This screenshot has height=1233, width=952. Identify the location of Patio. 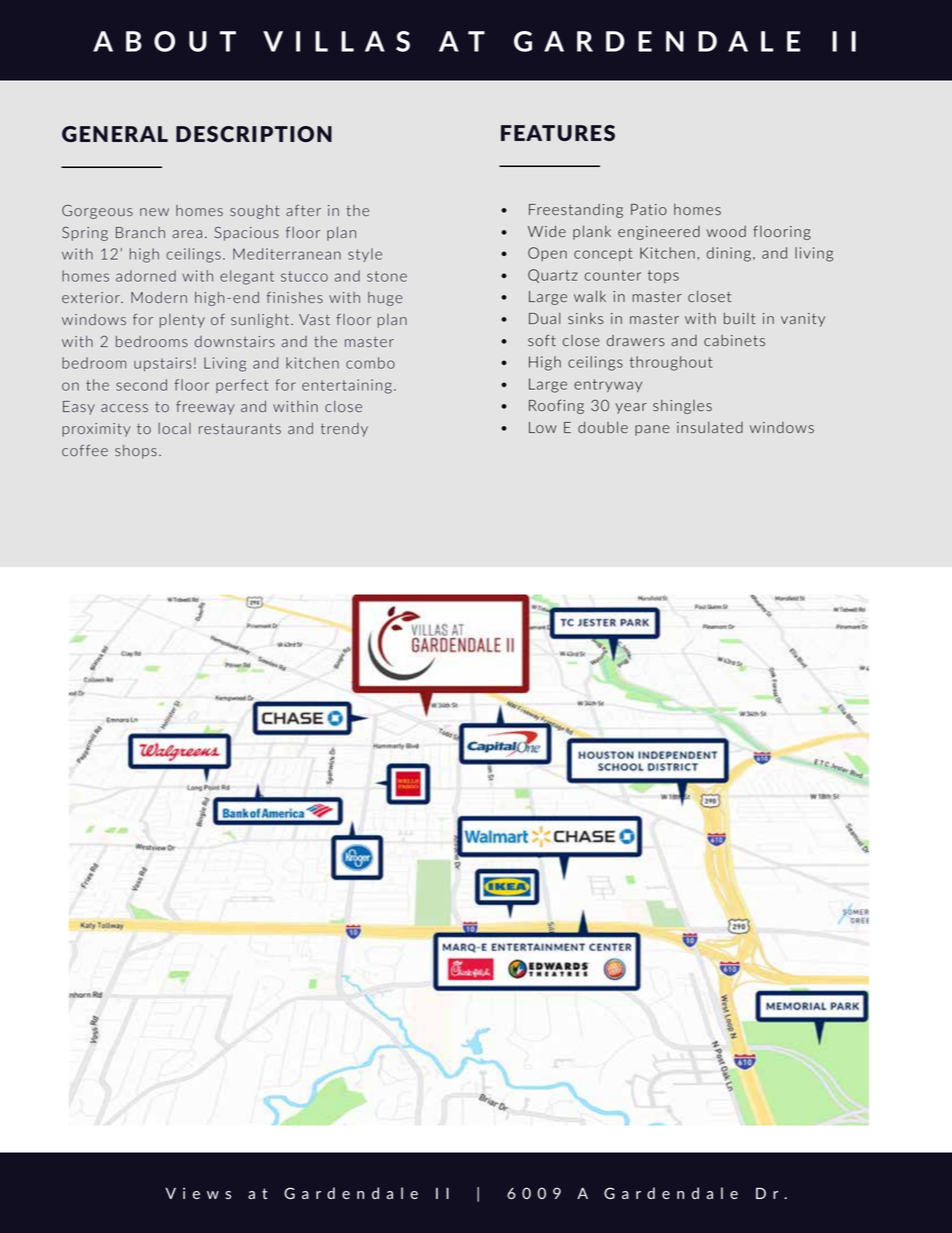
(649, 209).
